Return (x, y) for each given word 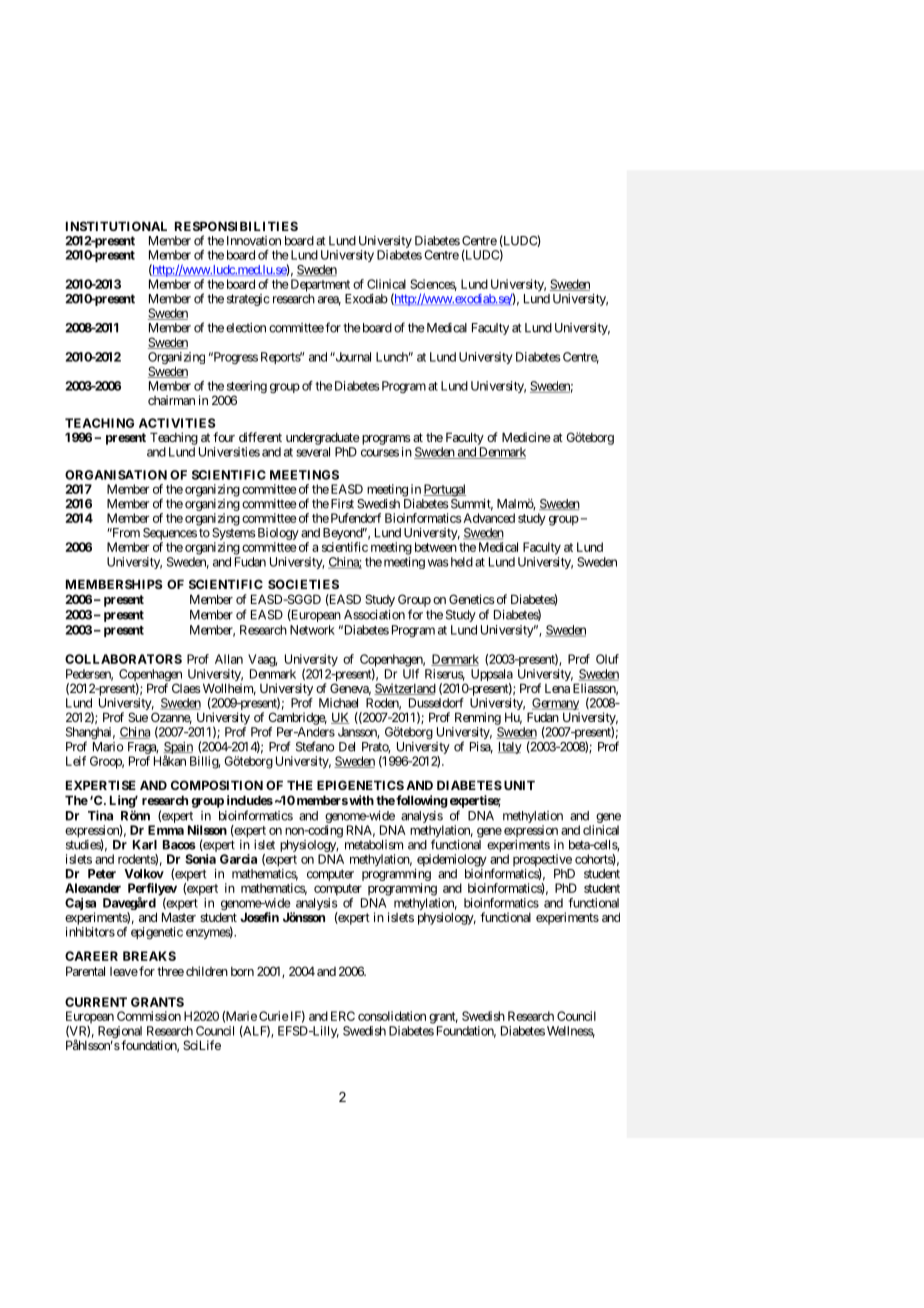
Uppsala (492, 676)
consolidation (392, 1016)
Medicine (526, 437)
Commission (149, 1016)
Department (320, 285)
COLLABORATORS (123, 659)
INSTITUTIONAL (116, 226)
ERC (343, 1016)
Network (312, 630)
